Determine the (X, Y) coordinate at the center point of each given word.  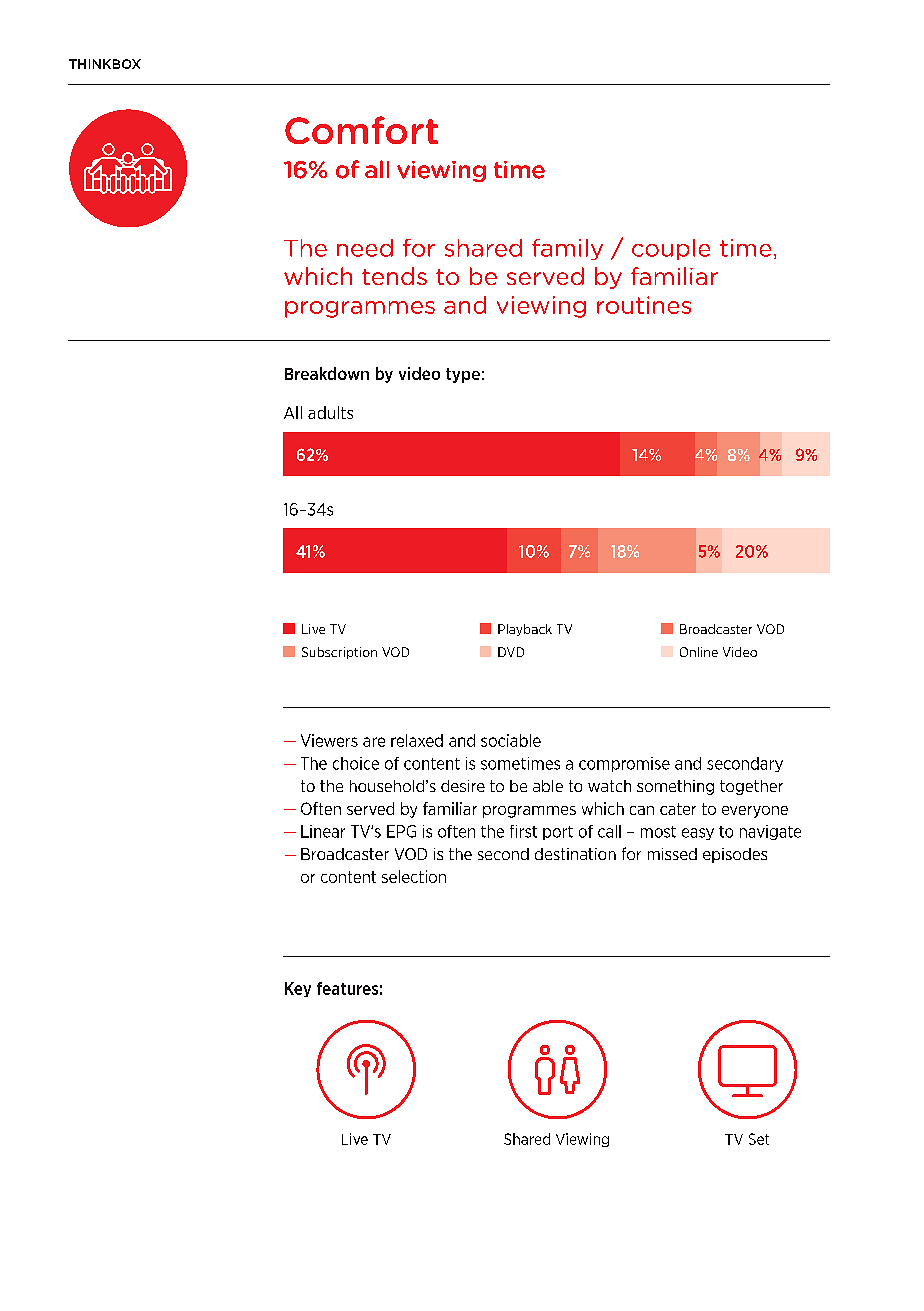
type (463, 375)
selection (414, 876)
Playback (525, 630)
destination (575, 854)
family (567, 249)
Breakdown (327, 373)
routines (644, 305)
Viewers (329, 740)
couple (671, 249)
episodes (735, 855)
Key (298, 989)
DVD (511, 652)
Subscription (339, 653)
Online (699, 652)
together (751, 787)
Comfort (361, 130)
